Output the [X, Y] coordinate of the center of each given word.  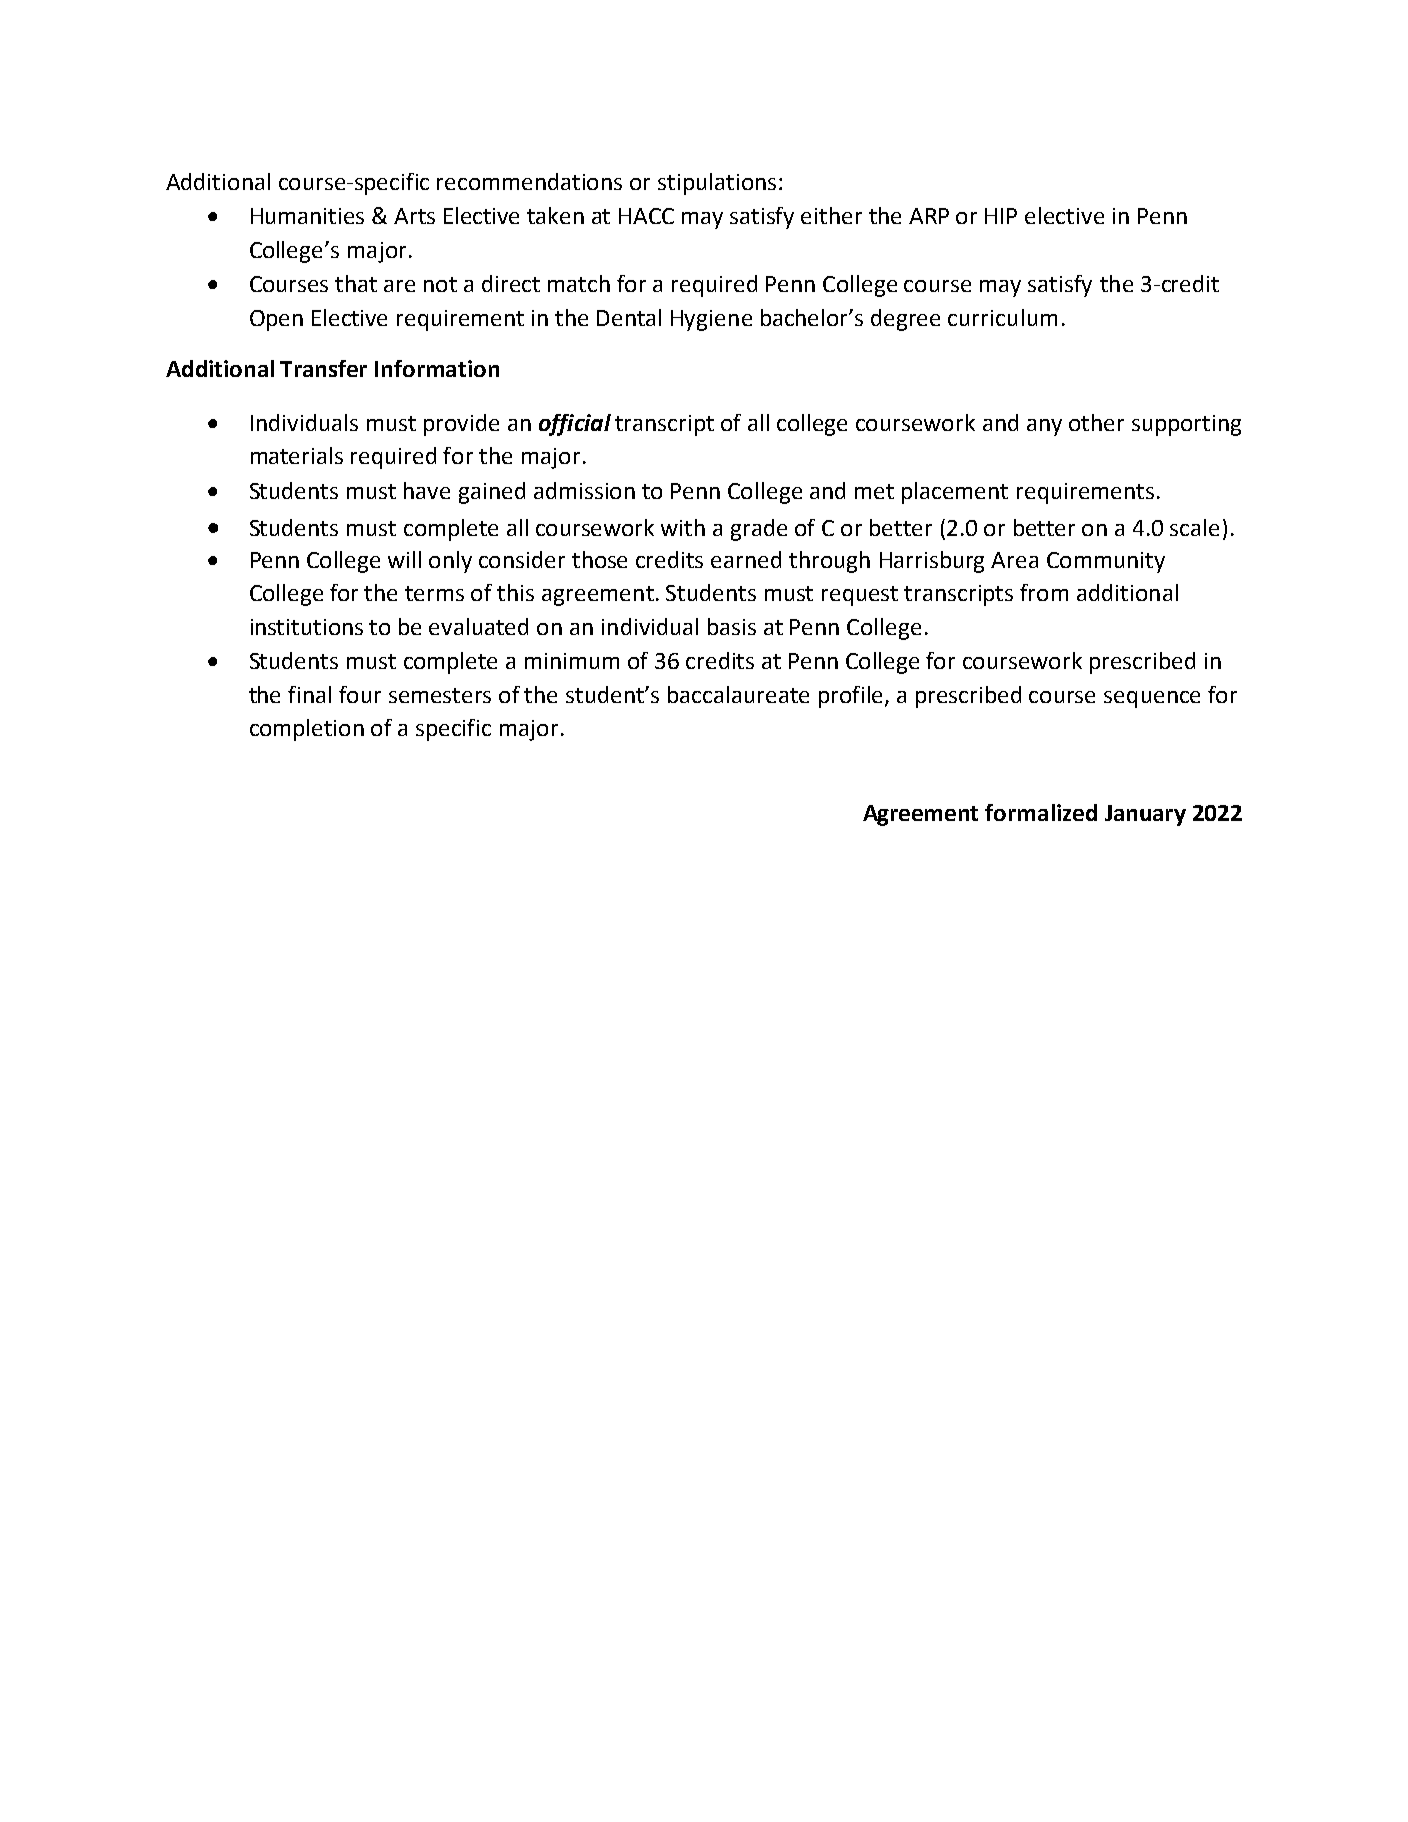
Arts [414, 216]
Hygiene [711, 320]
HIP [1001, 216]
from [1044, 592]
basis [732, 626]
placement [955, 493]
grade [759, 530]
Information [437, 368]
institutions [307, 627]
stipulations [717, 184]
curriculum [1002, 317]
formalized [1041, 812]
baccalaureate [738, 694]
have [427, 490]
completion [307, 730]
